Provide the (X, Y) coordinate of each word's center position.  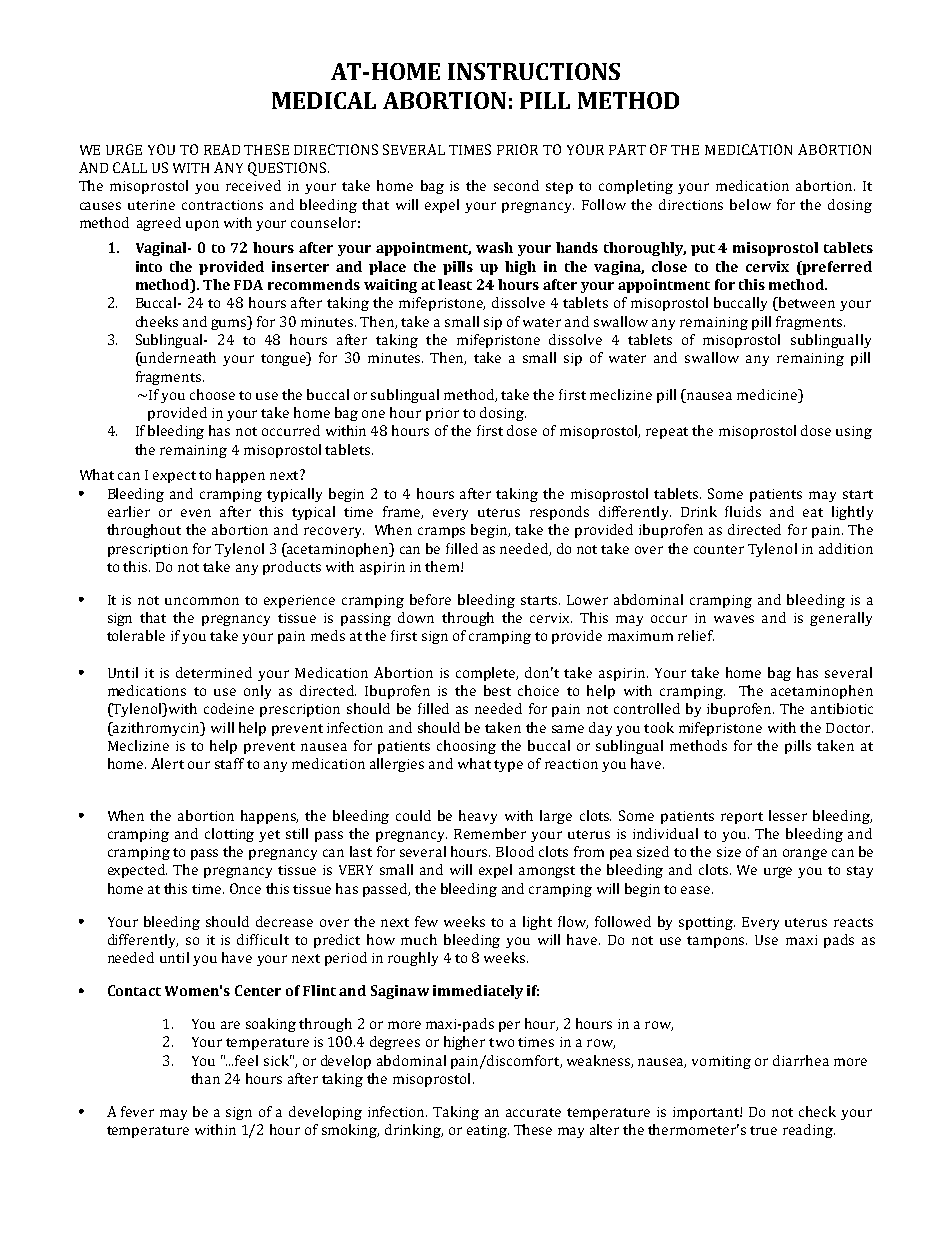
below (750, 204)
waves (734, 619)
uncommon (202, 601)
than (205, 1078)
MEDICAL (324, 100)
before (430, 599)
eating (488, 1131)
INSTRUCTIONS (534, 71)
